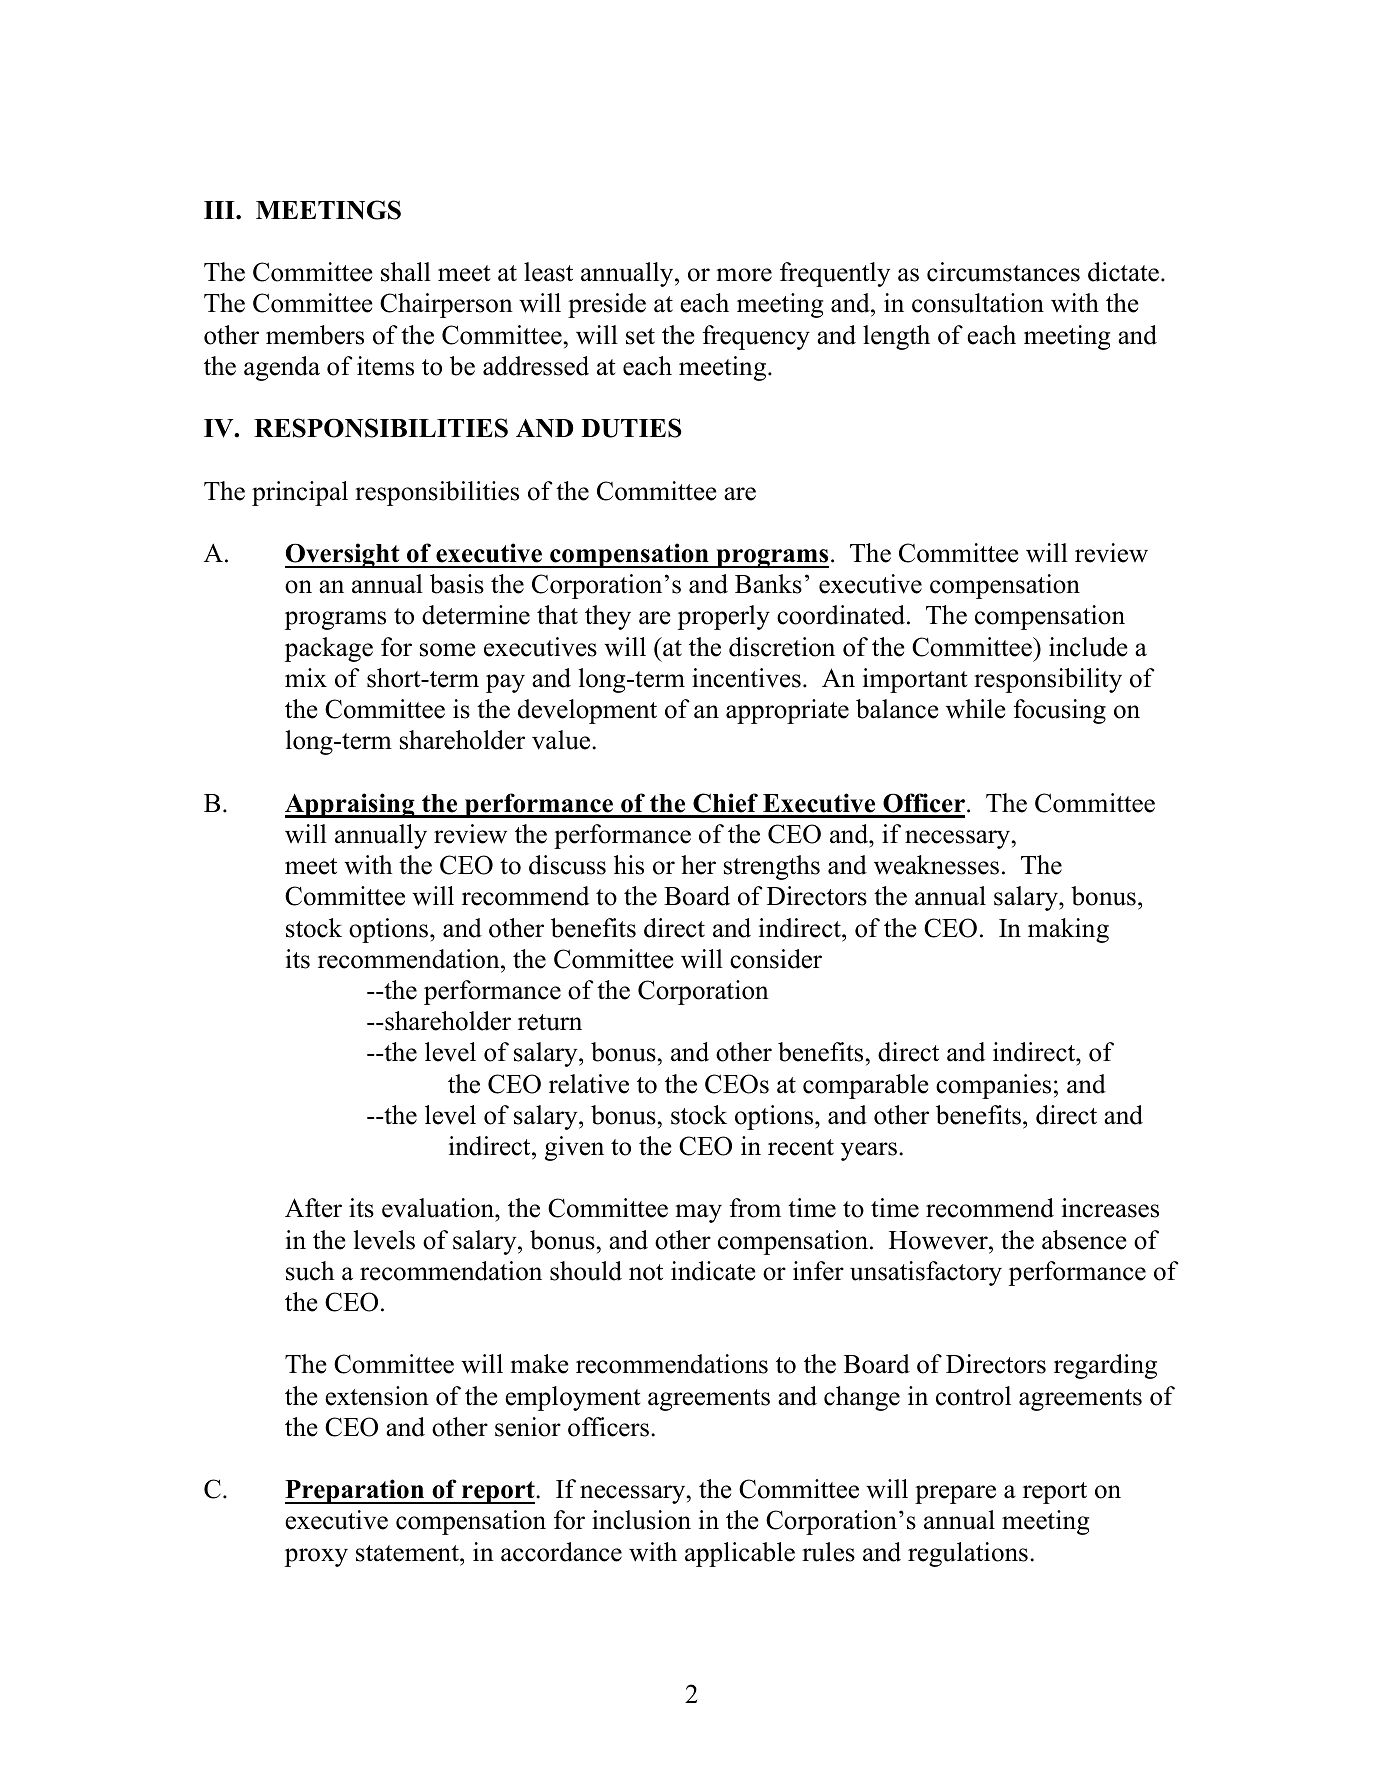  What do you see at coordinates (1068, 930) in the page?
I see `making` at bounding box center [1068, 930].
